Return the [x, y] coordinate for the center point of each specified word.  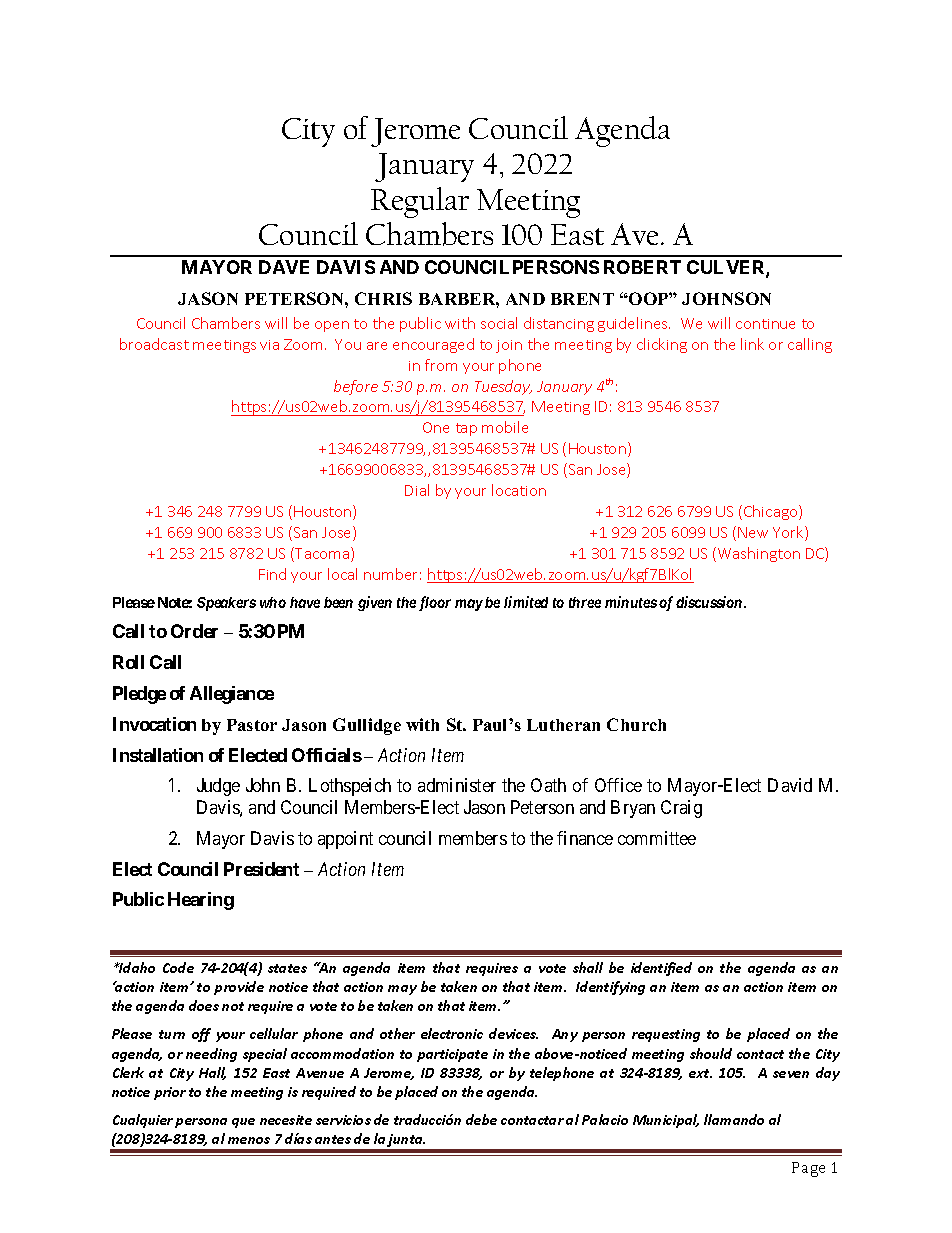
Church [636, 724]
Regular [420, 202]
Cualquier [144, 1121]
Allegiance [232, 695]
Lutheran [563, 725]
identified [661, 969]
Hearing [201, 901]
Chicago [772, 512]
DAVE [284, 267]
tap [466, 429]
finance [585, 838]
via [269, 345]
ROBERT [642, 267]
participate [452, 1055]
